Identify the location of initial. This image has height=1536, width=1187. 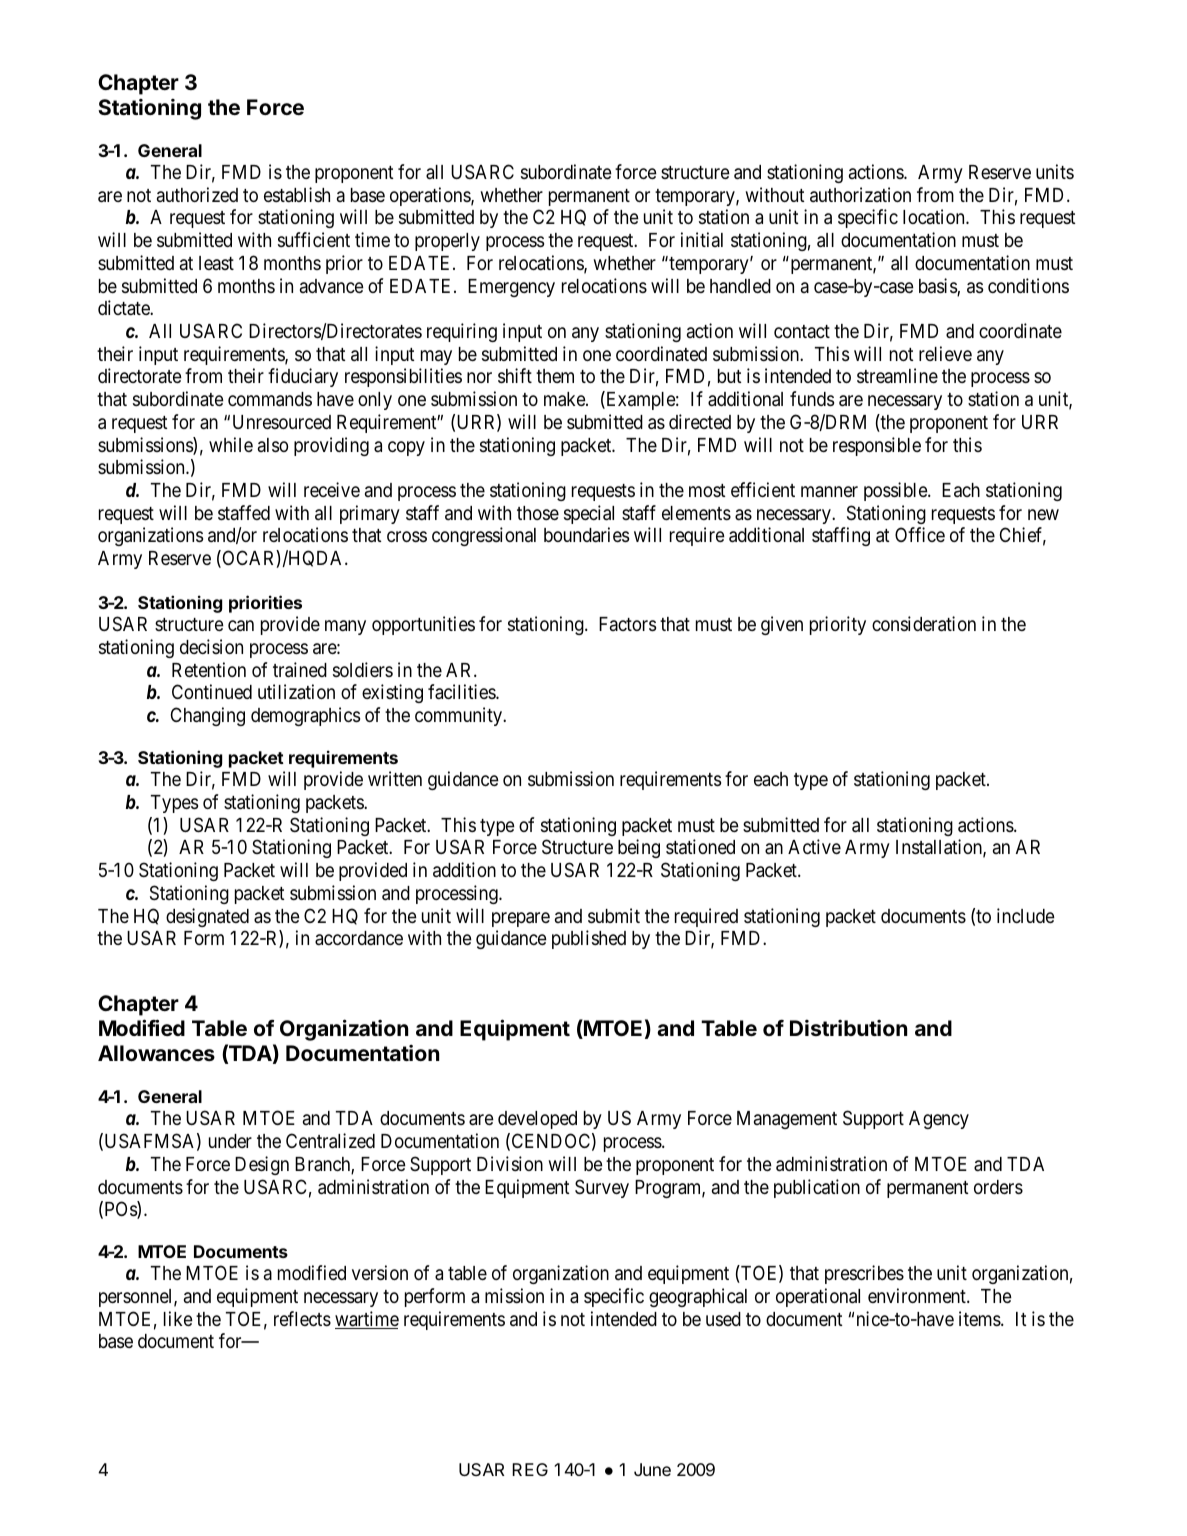
(702, 239).
